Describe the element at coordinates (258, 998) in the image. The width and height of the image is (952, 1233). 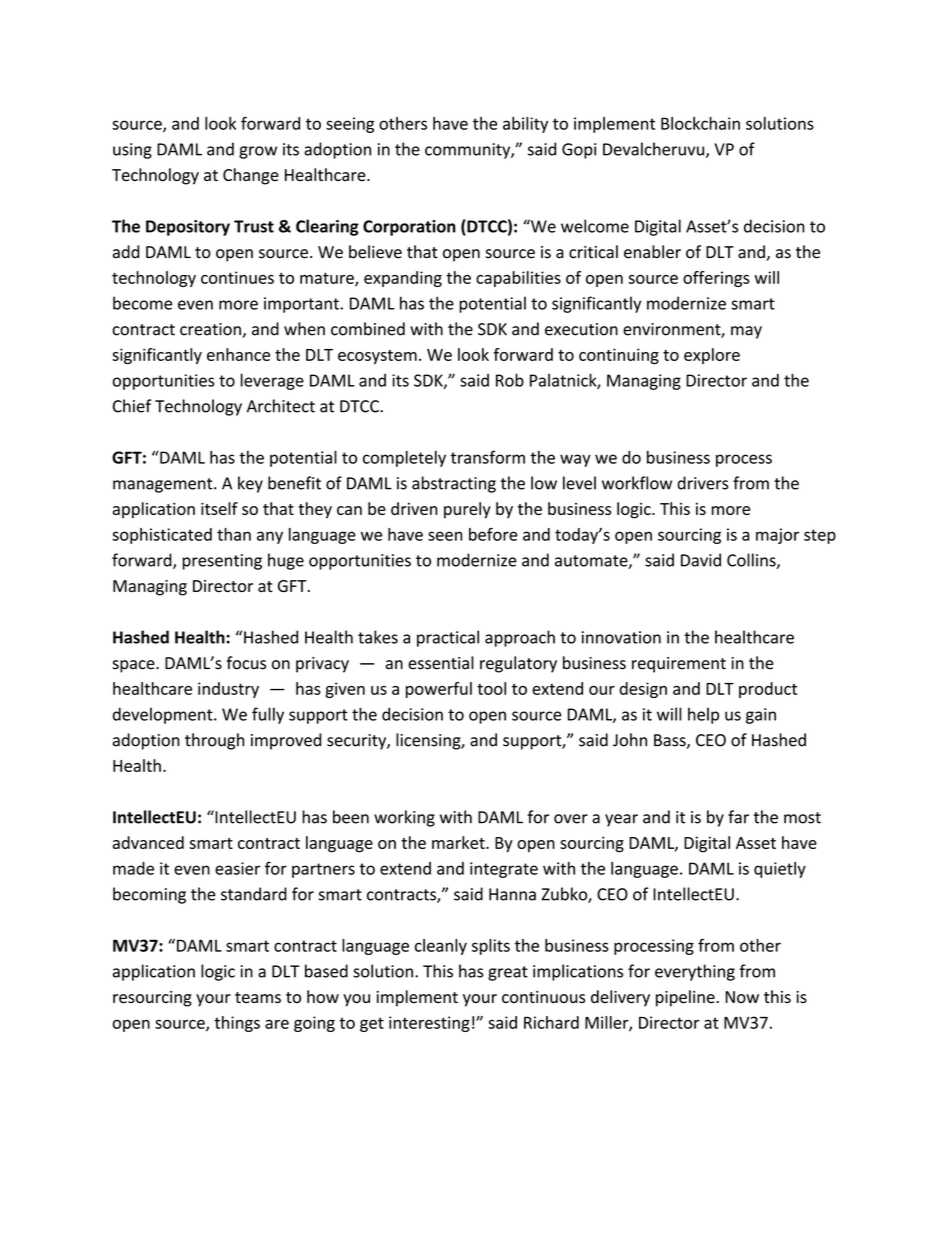
I see `teams` at that location.
